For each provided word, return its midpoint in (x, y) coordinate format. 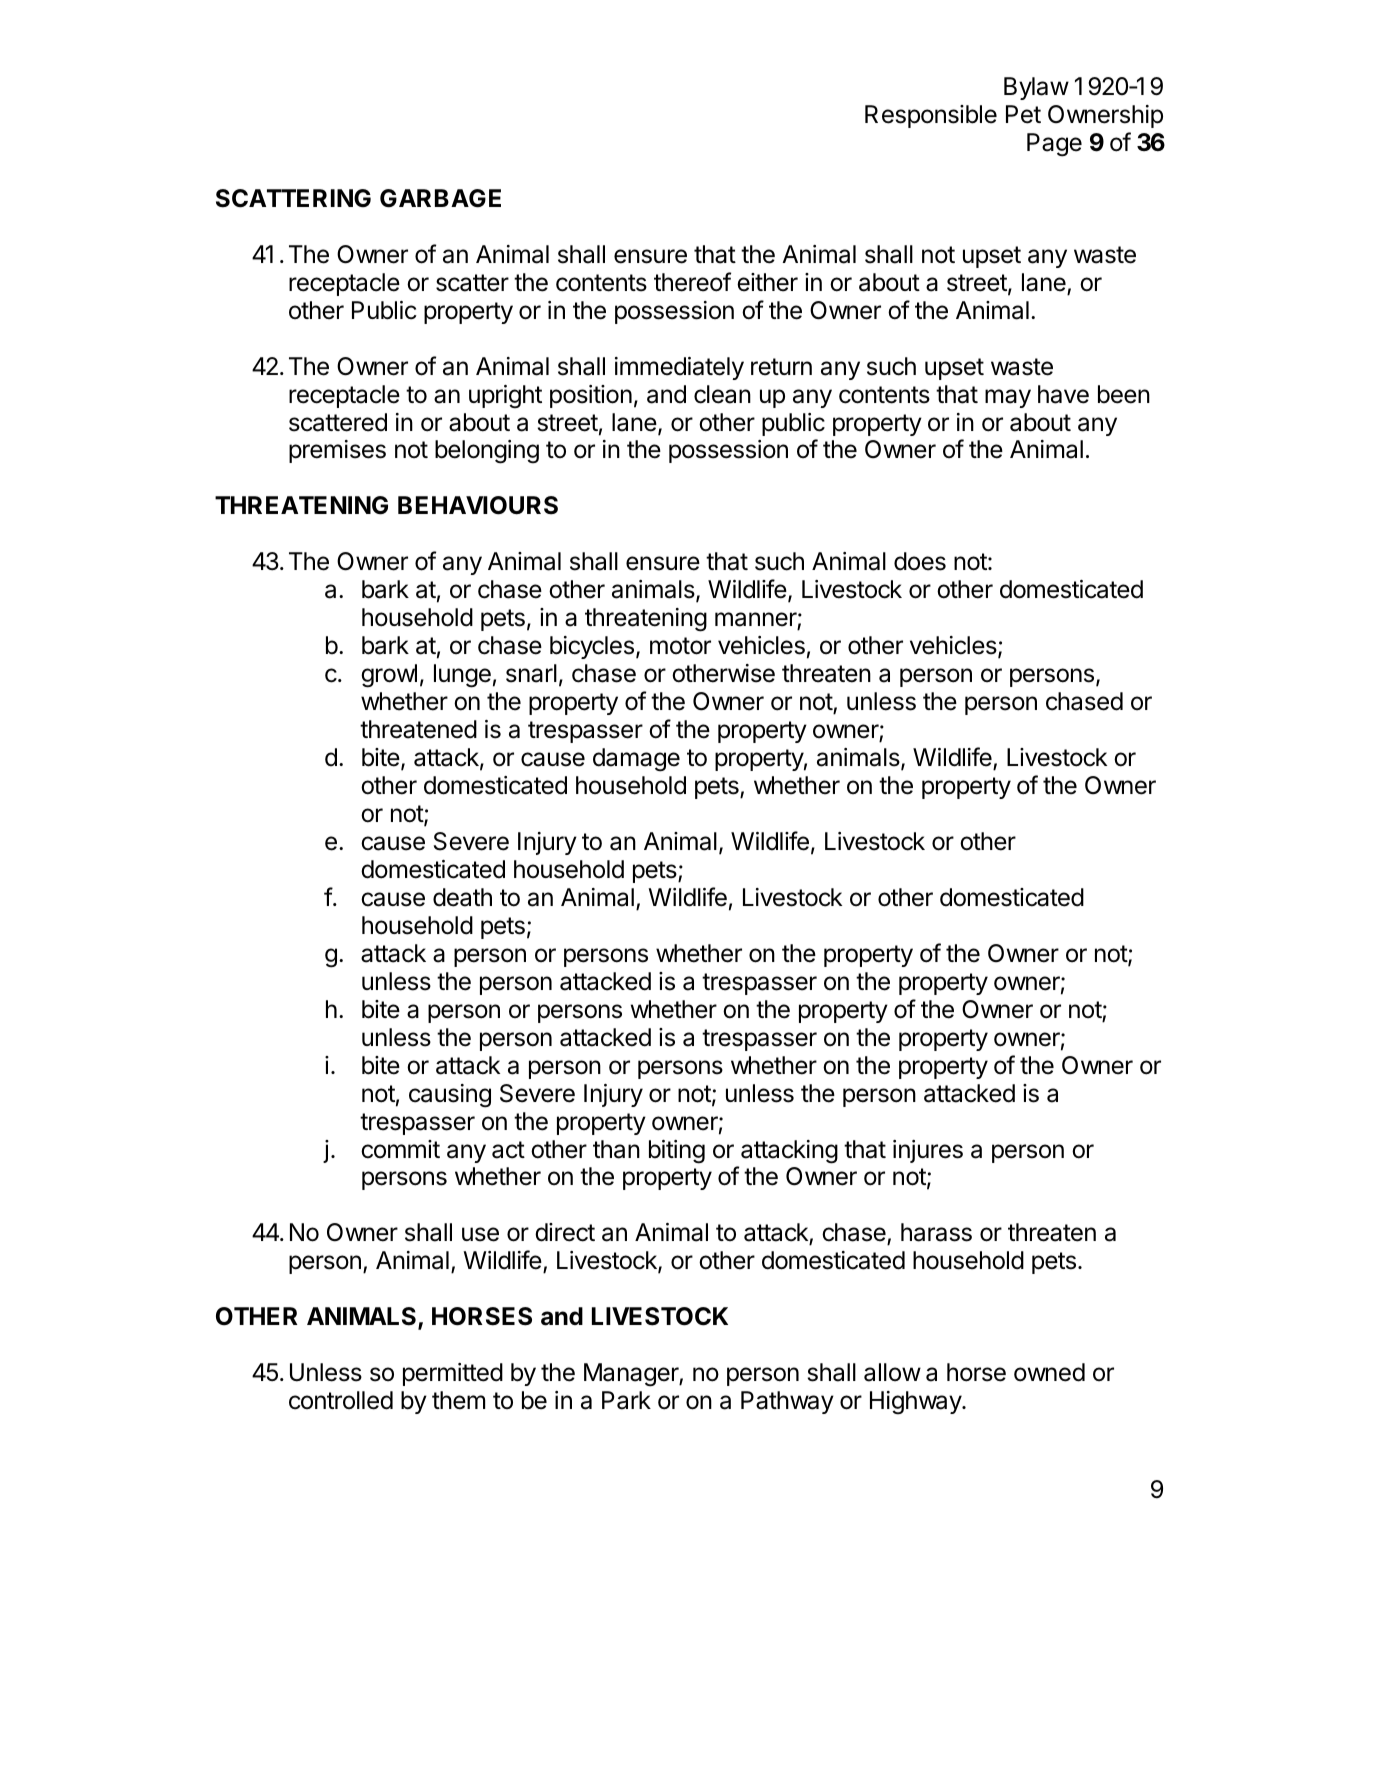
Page (1054, 145)
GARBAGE (440, 198)
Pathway (787, 1402)
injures (928, 1151)
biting (677, 1152)
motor (680, 646)
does (920, 561)
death (462, 897)
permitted (453, 1374)
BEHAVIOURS (478, 505)
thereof (692, 282)
